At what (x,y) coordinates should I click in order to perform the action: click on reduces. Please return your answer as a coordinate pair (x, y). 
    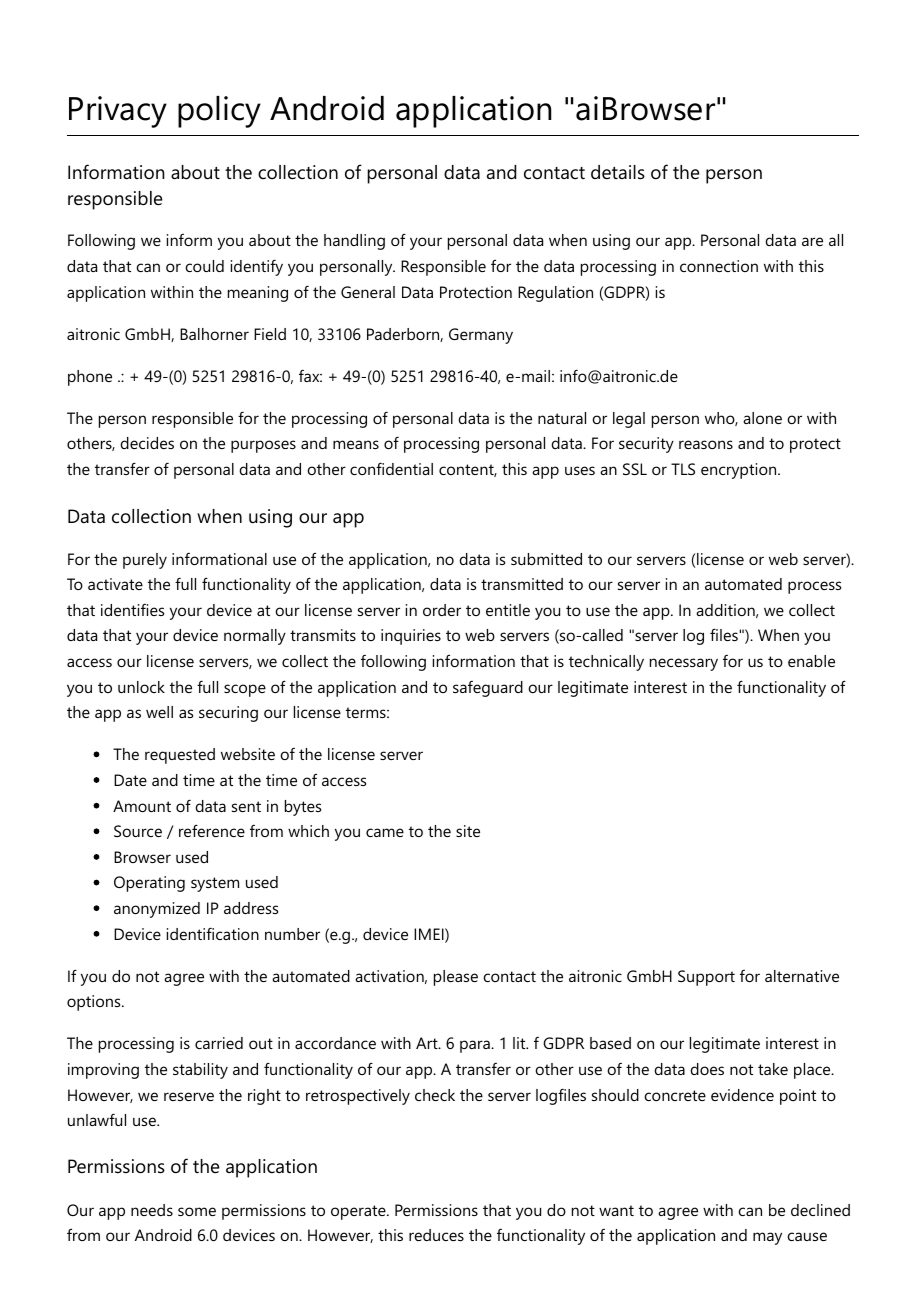
    Looking at the image, I should click on (436, 1235).
